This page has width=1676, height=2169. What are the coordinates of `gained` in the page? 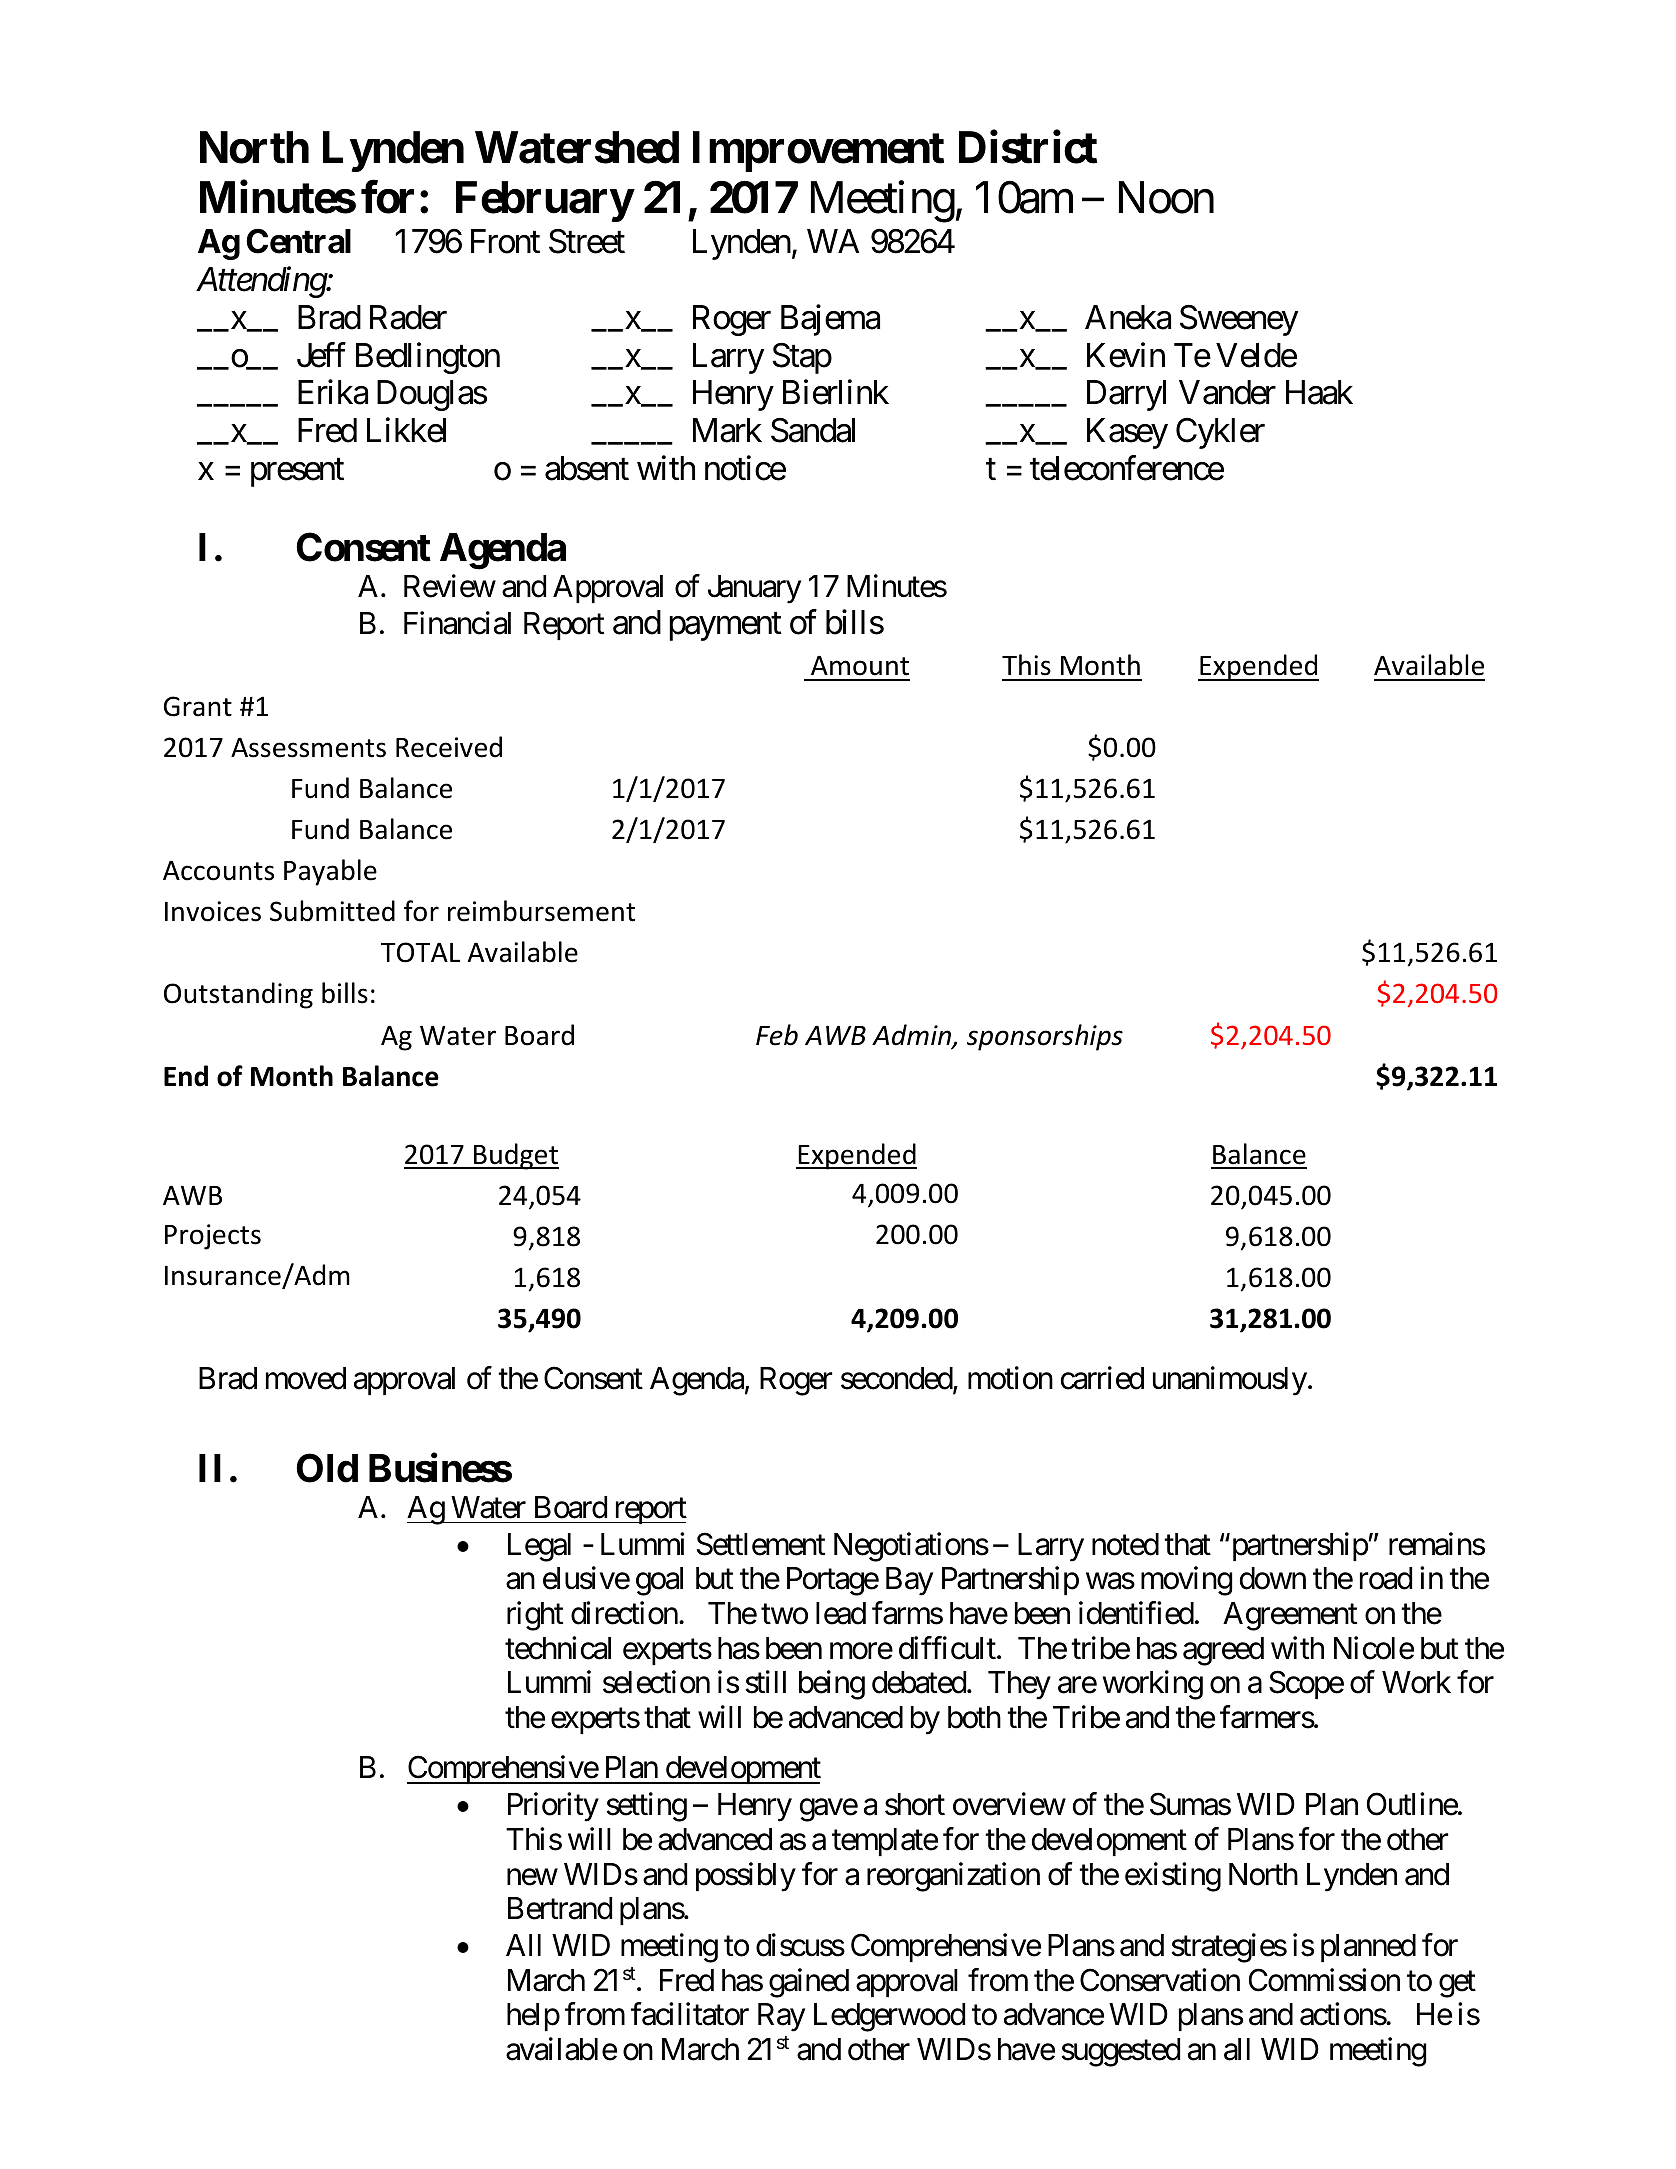 It's located at (809, 1983).
